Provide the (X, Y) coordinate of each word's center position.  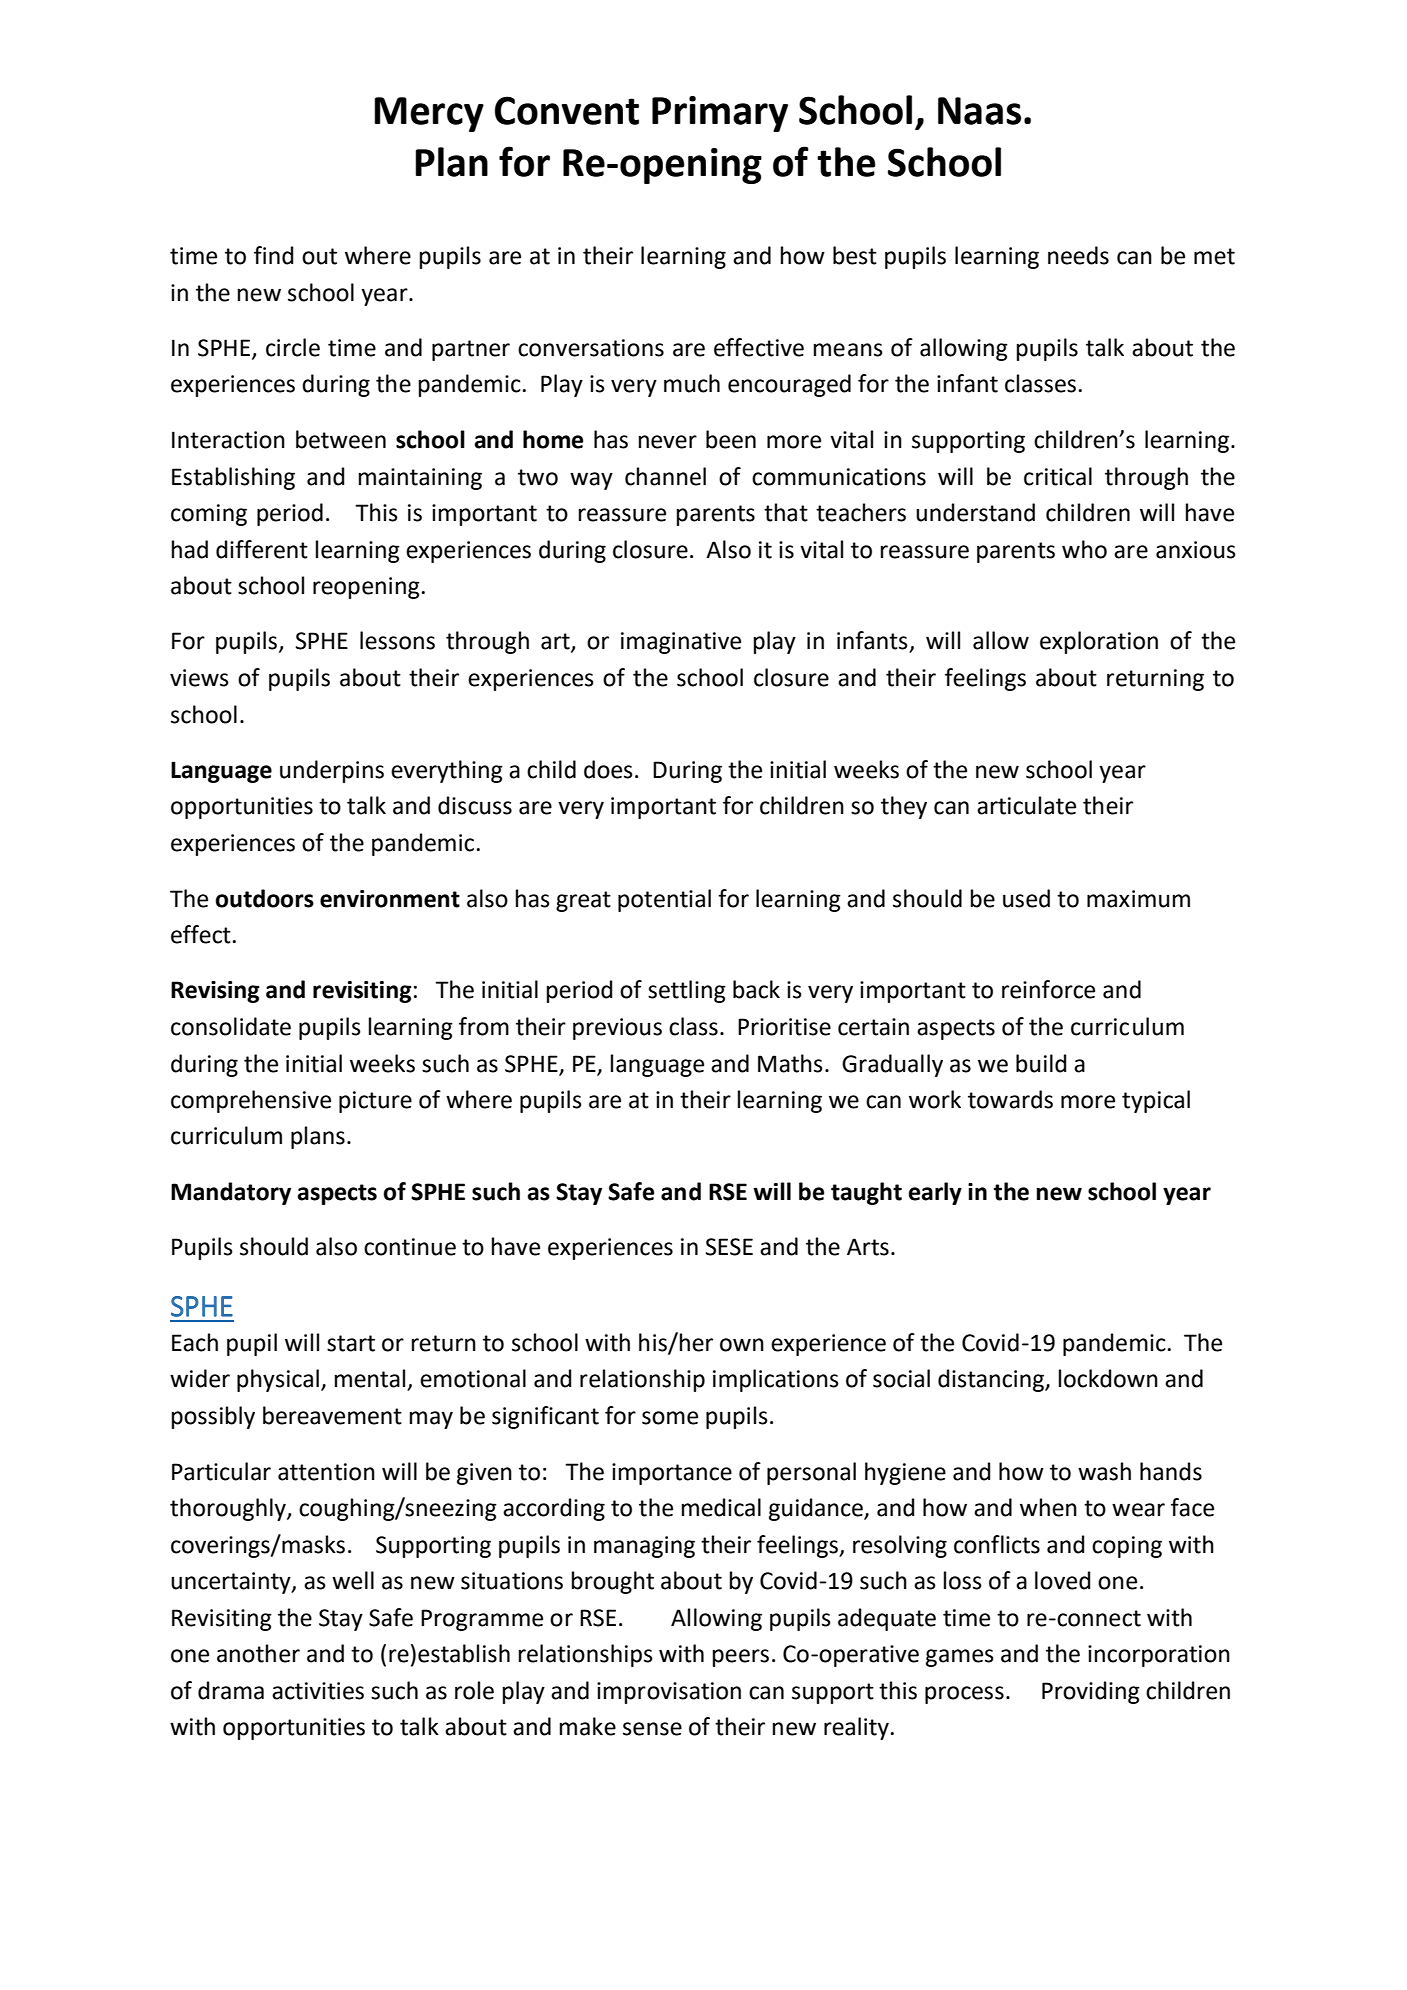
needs (1078, 255)
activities (318, 1691)
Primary (720, 114)
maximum (1138, 899)
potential (664, 900)
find (274, 255)
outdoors (264, 898)
